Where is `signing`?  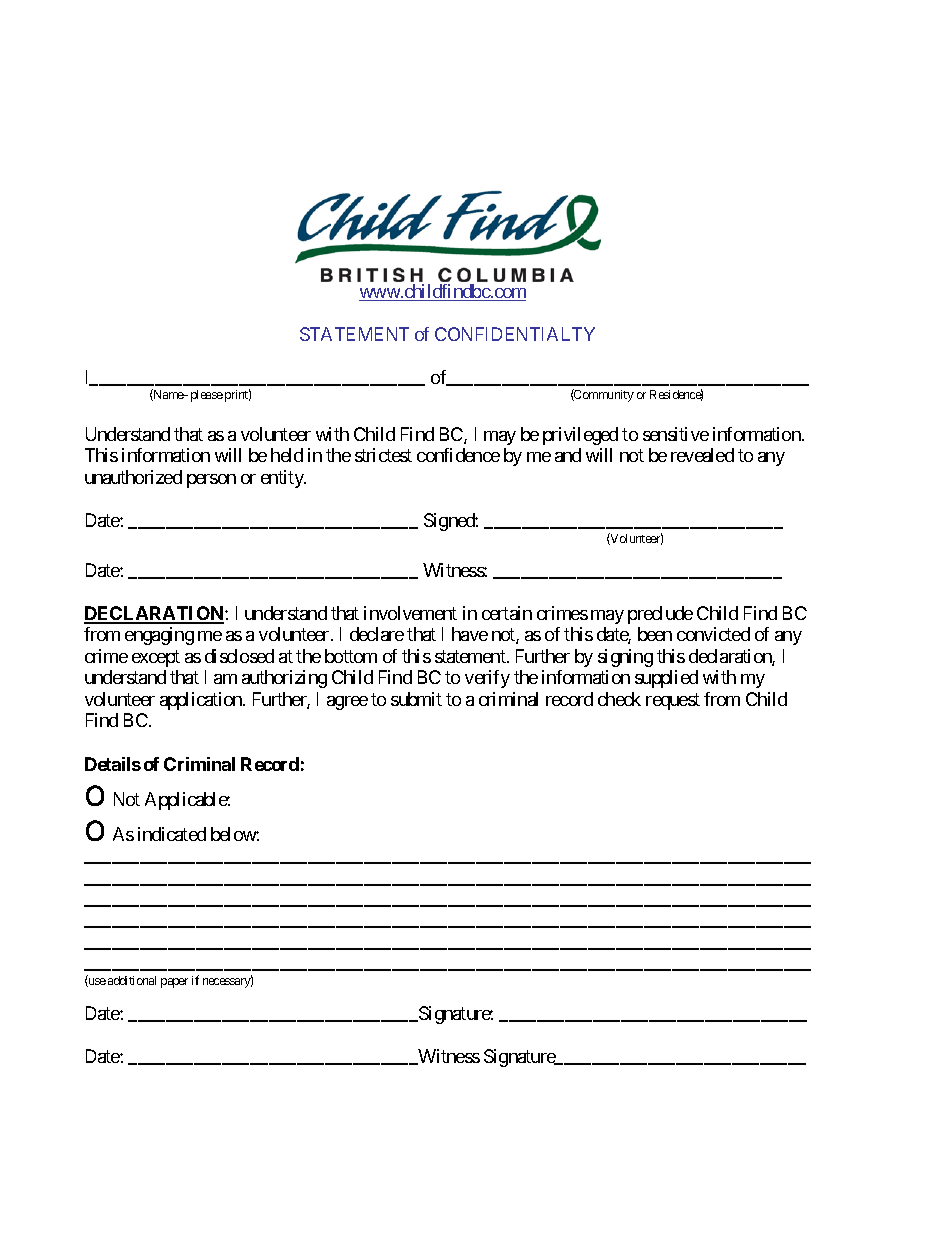 signing is located at coordinates (625, 658).
